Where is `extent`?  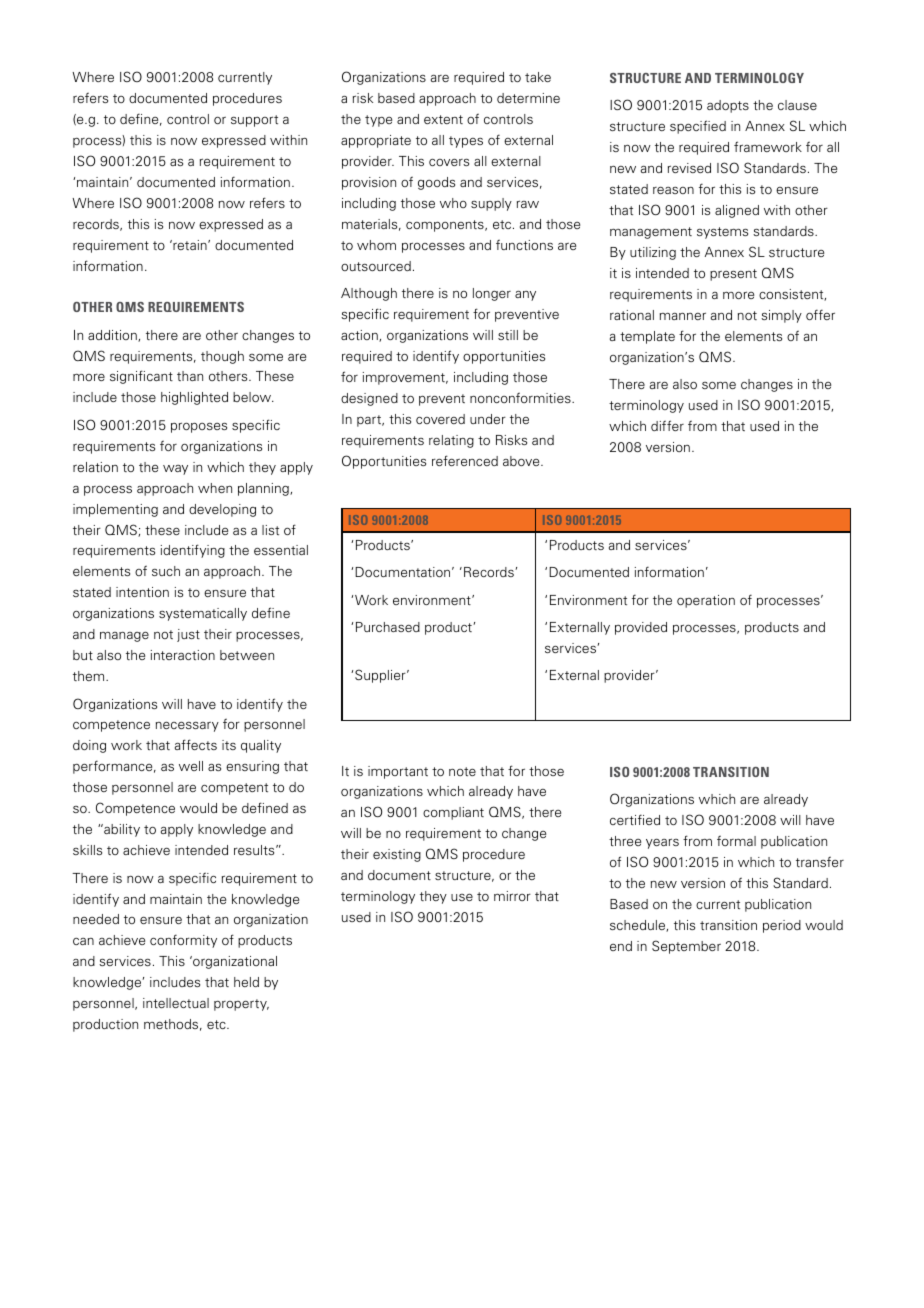
extent is located at coordinates (443, 119).
